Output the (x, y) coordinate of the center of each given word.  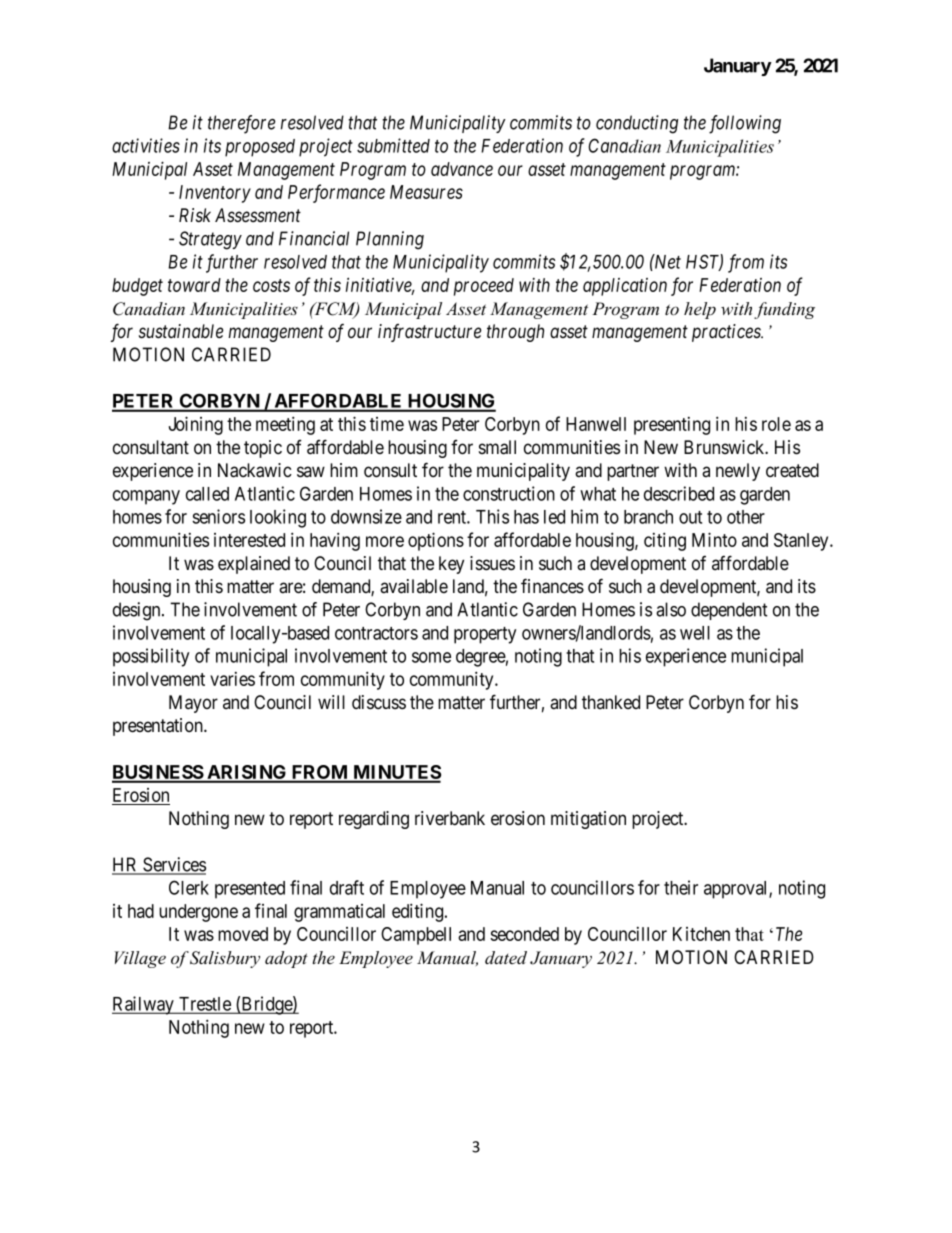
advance (462, 169)
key (451, 565)
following (745, 124)
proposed (260, 148)
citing (665, 541)
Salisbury (225, 959)
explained (254, 565)
